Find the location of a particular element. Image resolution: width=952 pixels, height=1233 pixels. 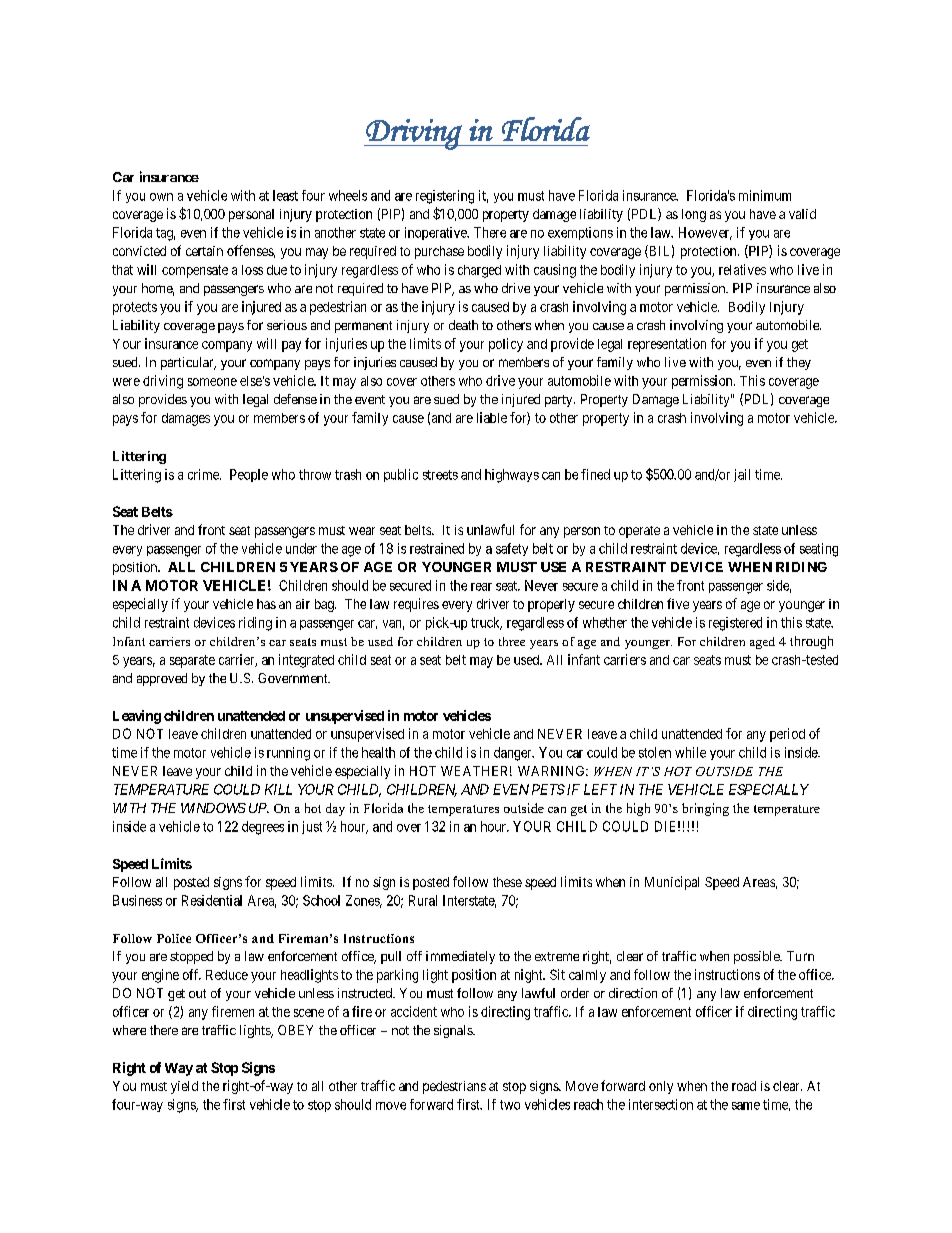

long is located at coordinates (694, 215).
